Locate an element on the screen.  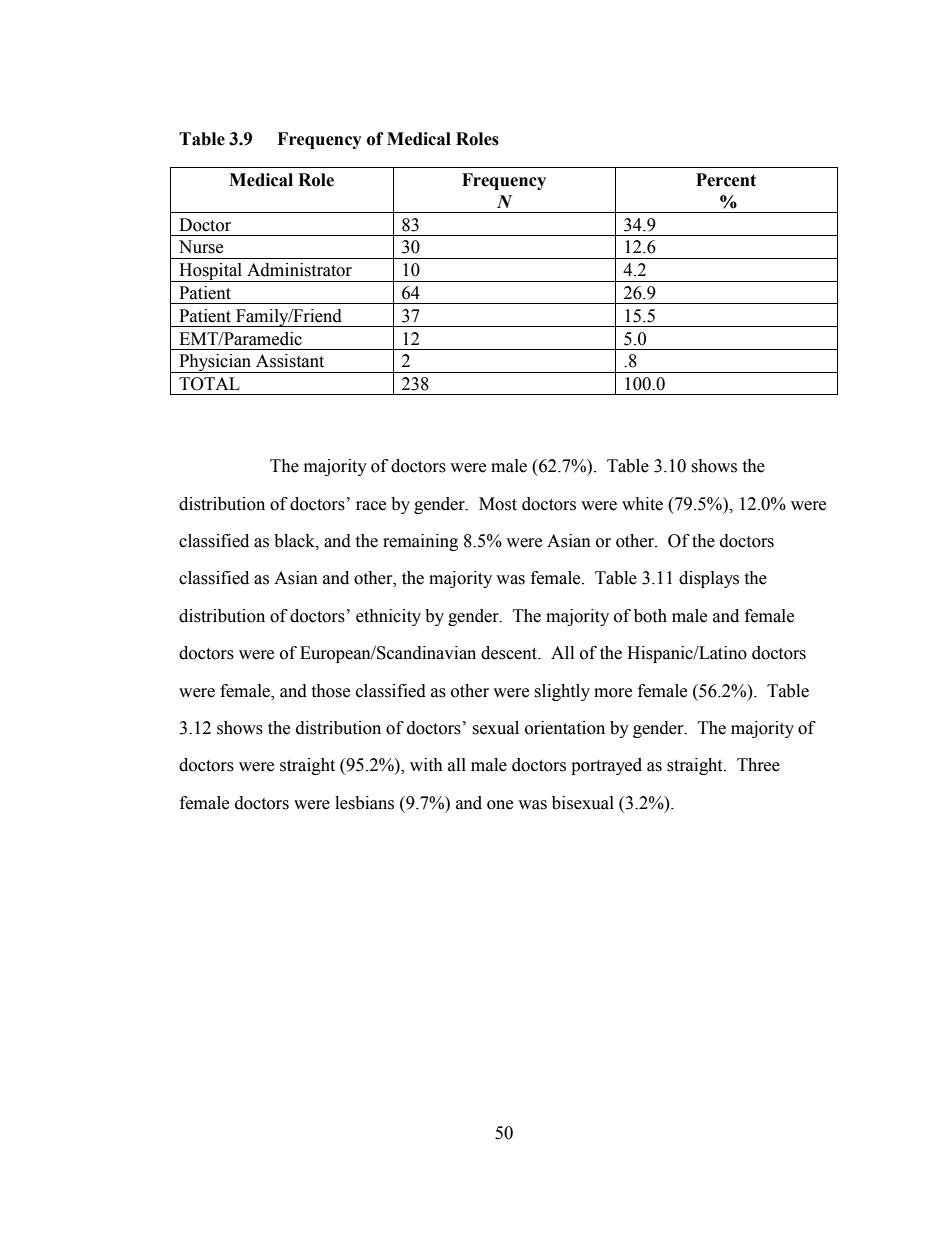
Three is located at coordinates (758, 765).
